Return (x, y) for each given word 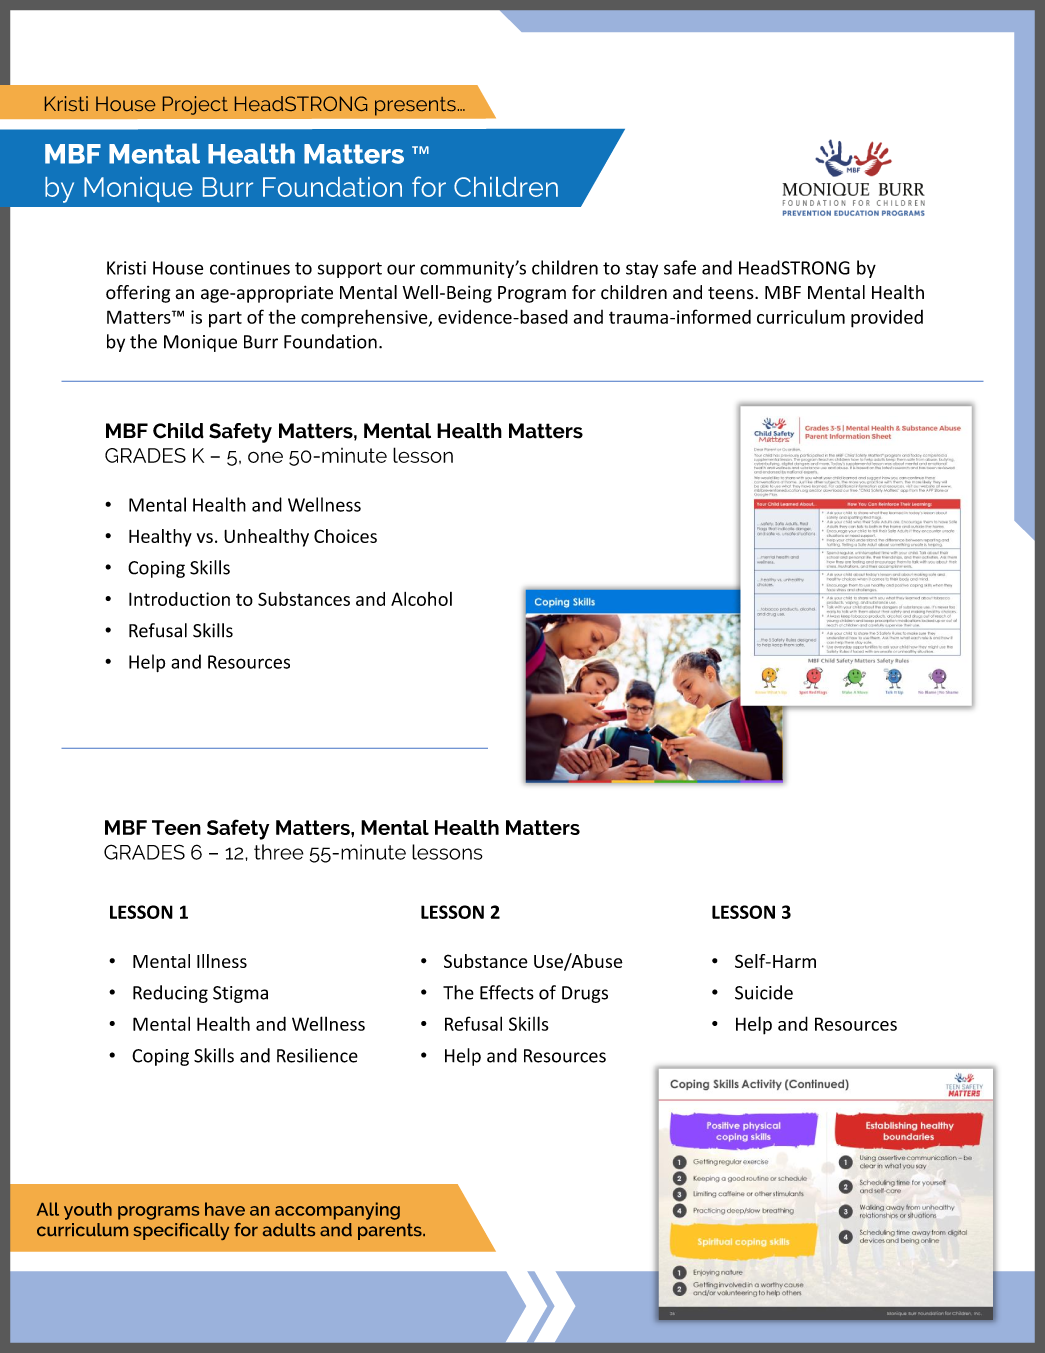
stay (642, 270)
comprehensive (365, 318)
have (225, 1209)
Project (195, 105)
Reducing (170, 994)
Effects (507, 992)
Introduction (179, 599)
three (279, 852)
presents (416, 106)
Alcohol (421, 599)
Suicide (764, 992)
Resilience (317, 1055)
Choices (345, 536)
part (225, 320)
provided (887, 319)
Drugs (585, 994)
